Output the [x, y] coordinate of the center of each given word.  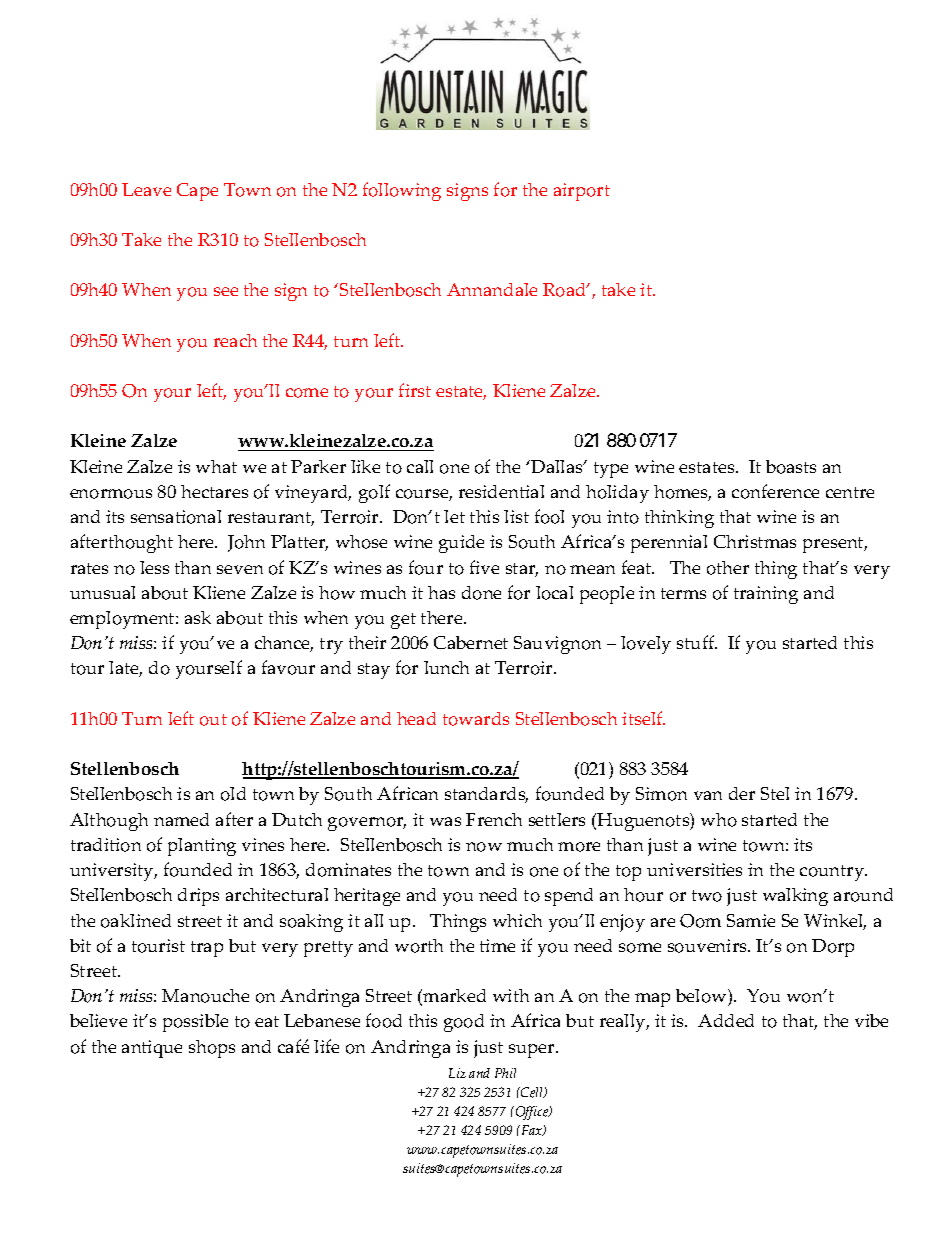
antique [152, 1049]
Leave [146, 189]
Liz [457, 1073]
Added [726, 1020]
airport [582, 192]
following [402, 191]
